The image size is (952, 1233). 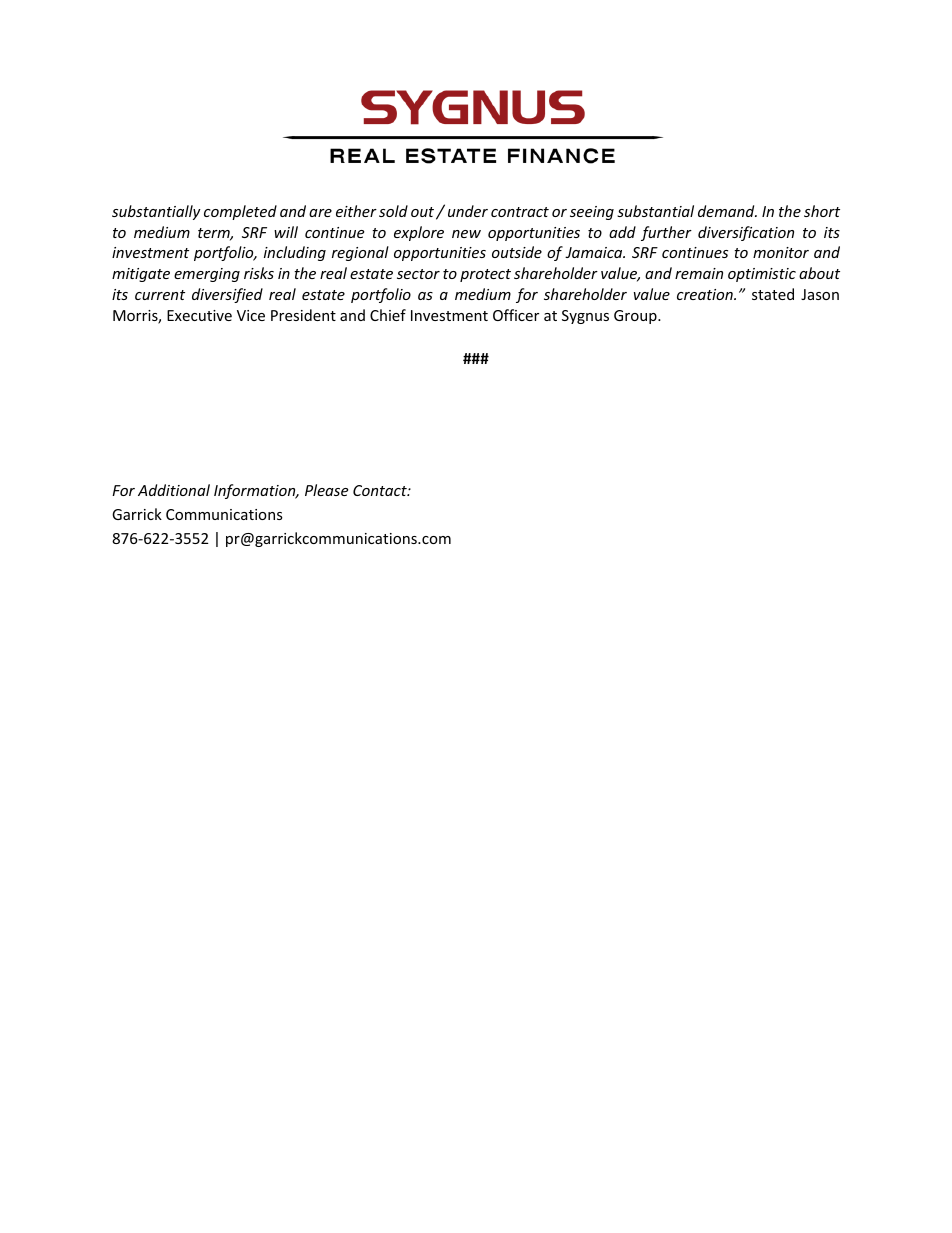 What do you see at coordinates (516, 315) in the screenshot?
I see `Officer` at bounding box center [516, 315].
